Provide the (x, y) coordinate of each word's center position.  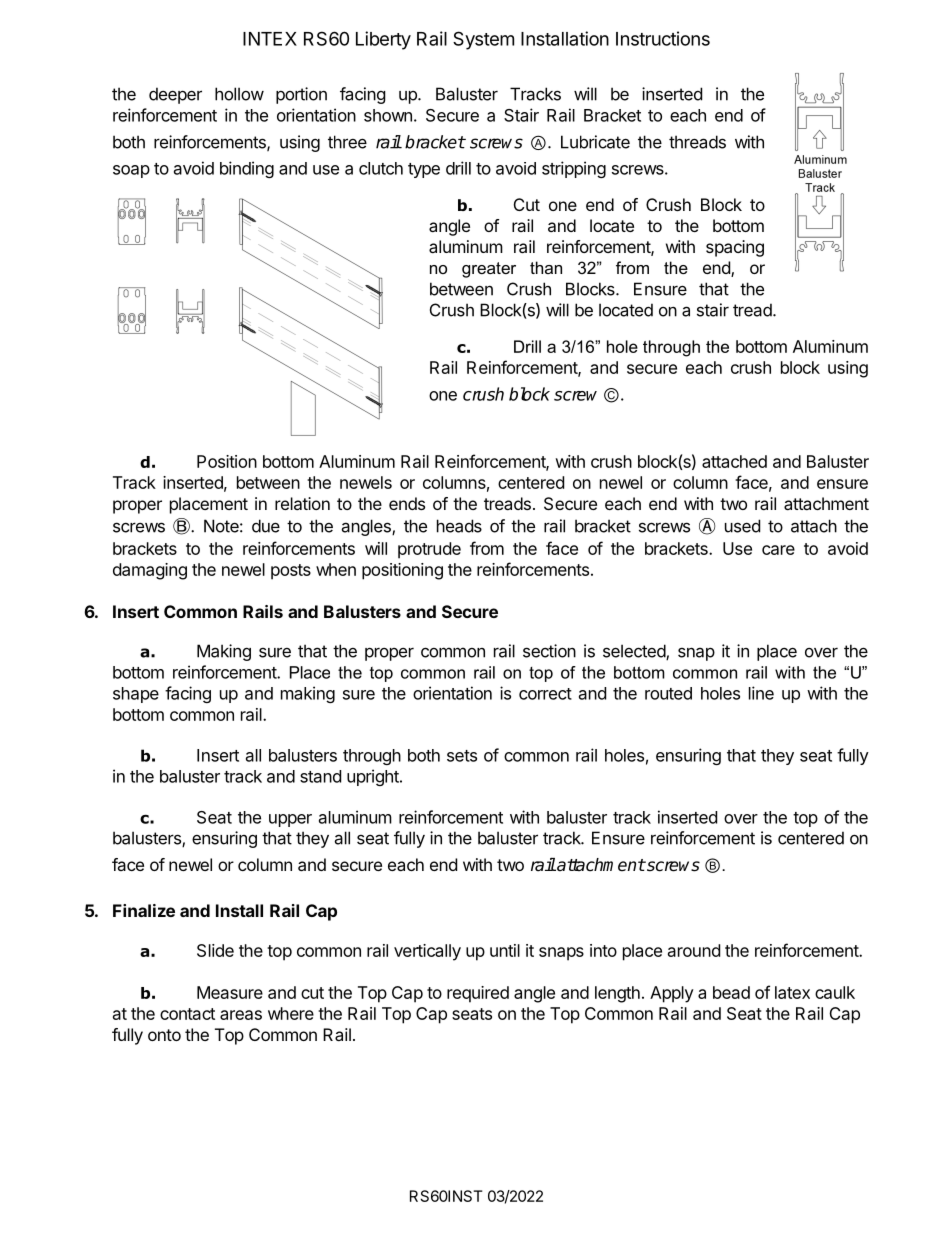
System (483, 40)
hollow (239, 94)
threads (697, 142)
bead (731, 992)
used (742, 526)
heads (459, 526)
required (478, 994)
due (266, 526)
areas (241, 1015)
